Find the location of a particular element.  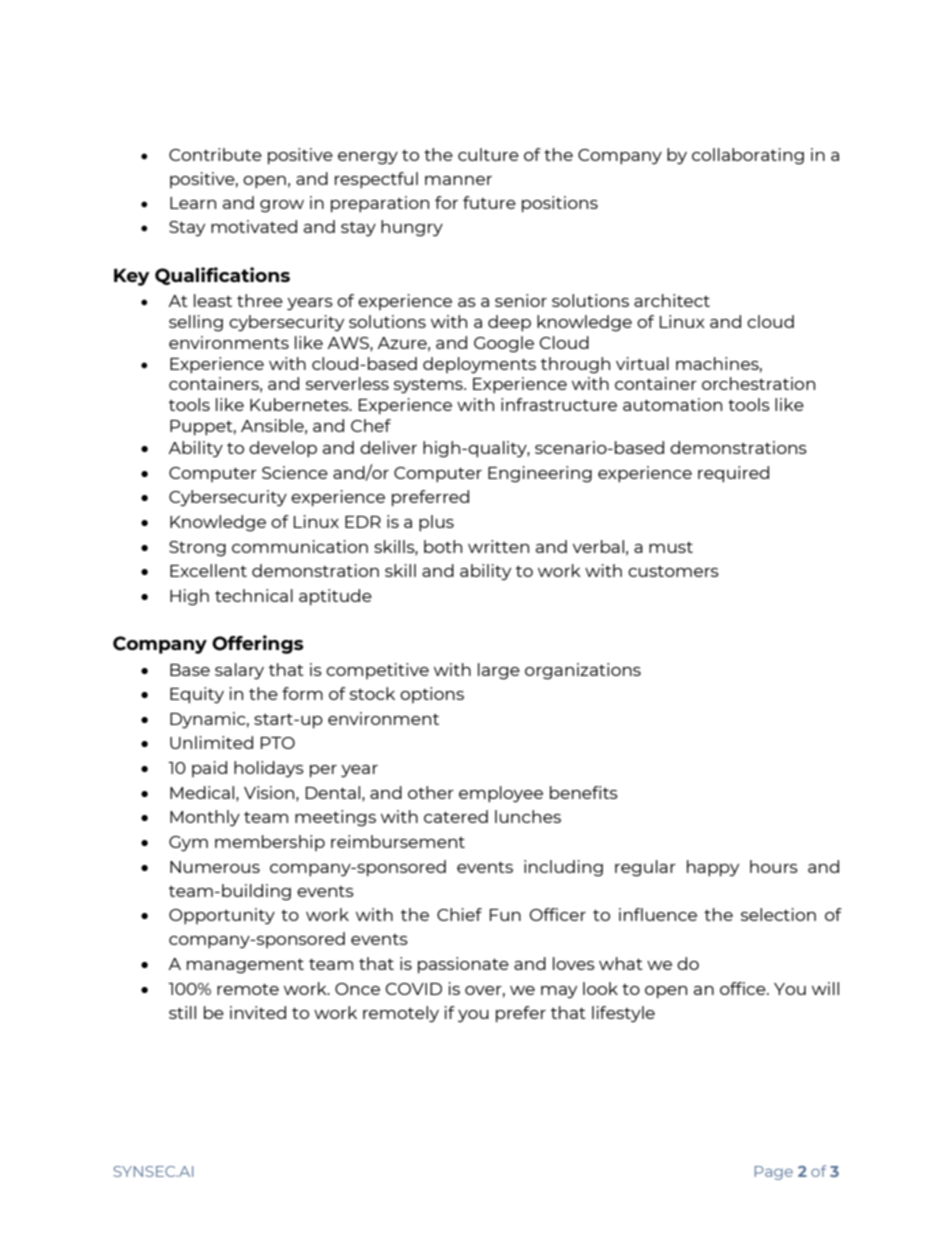

selection is located at coordinates (778, 914).
